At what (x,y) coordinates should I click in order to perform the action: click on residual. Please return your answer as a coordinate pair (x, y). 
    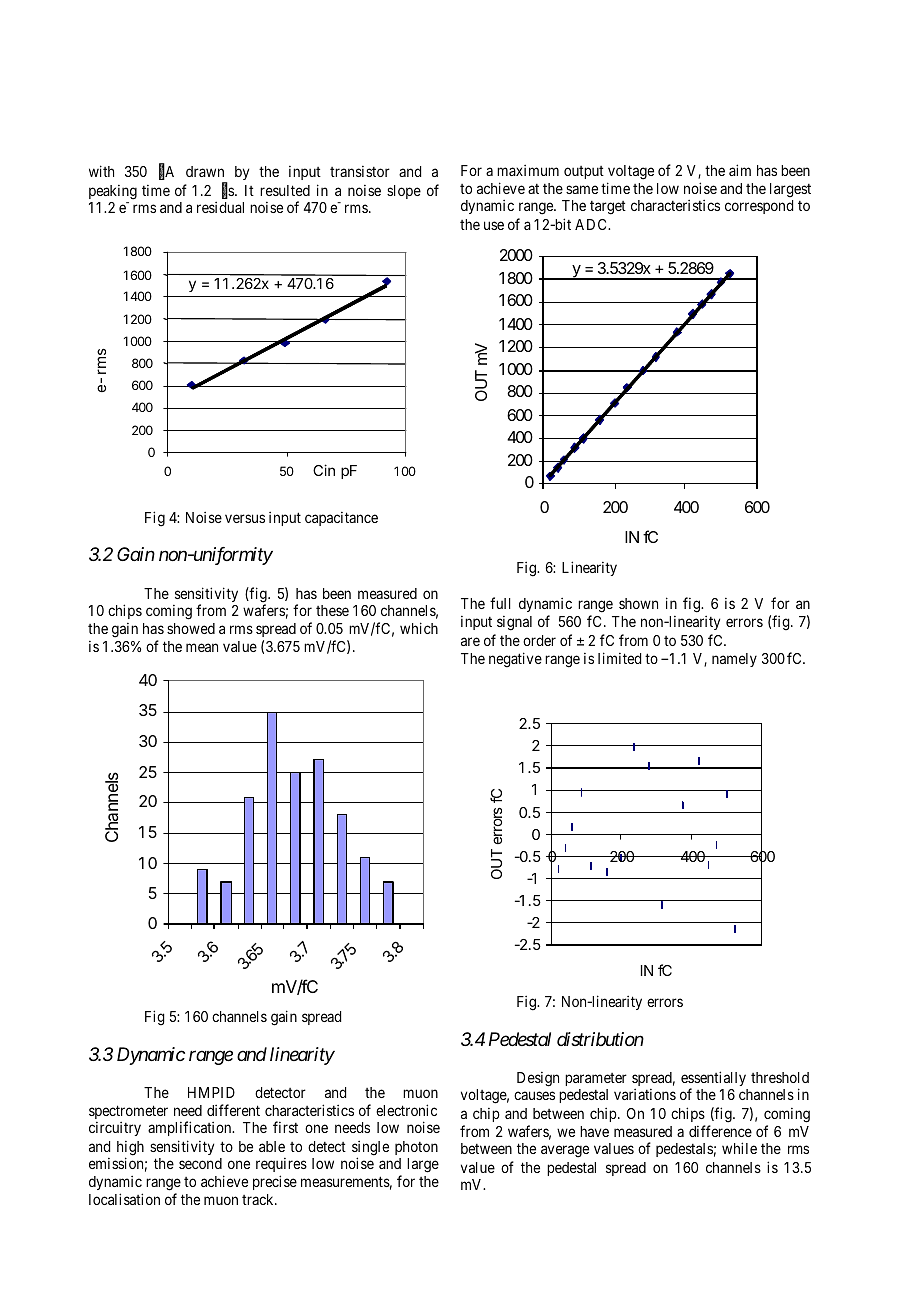
    Looking at the image, I should click on (220, 207).
